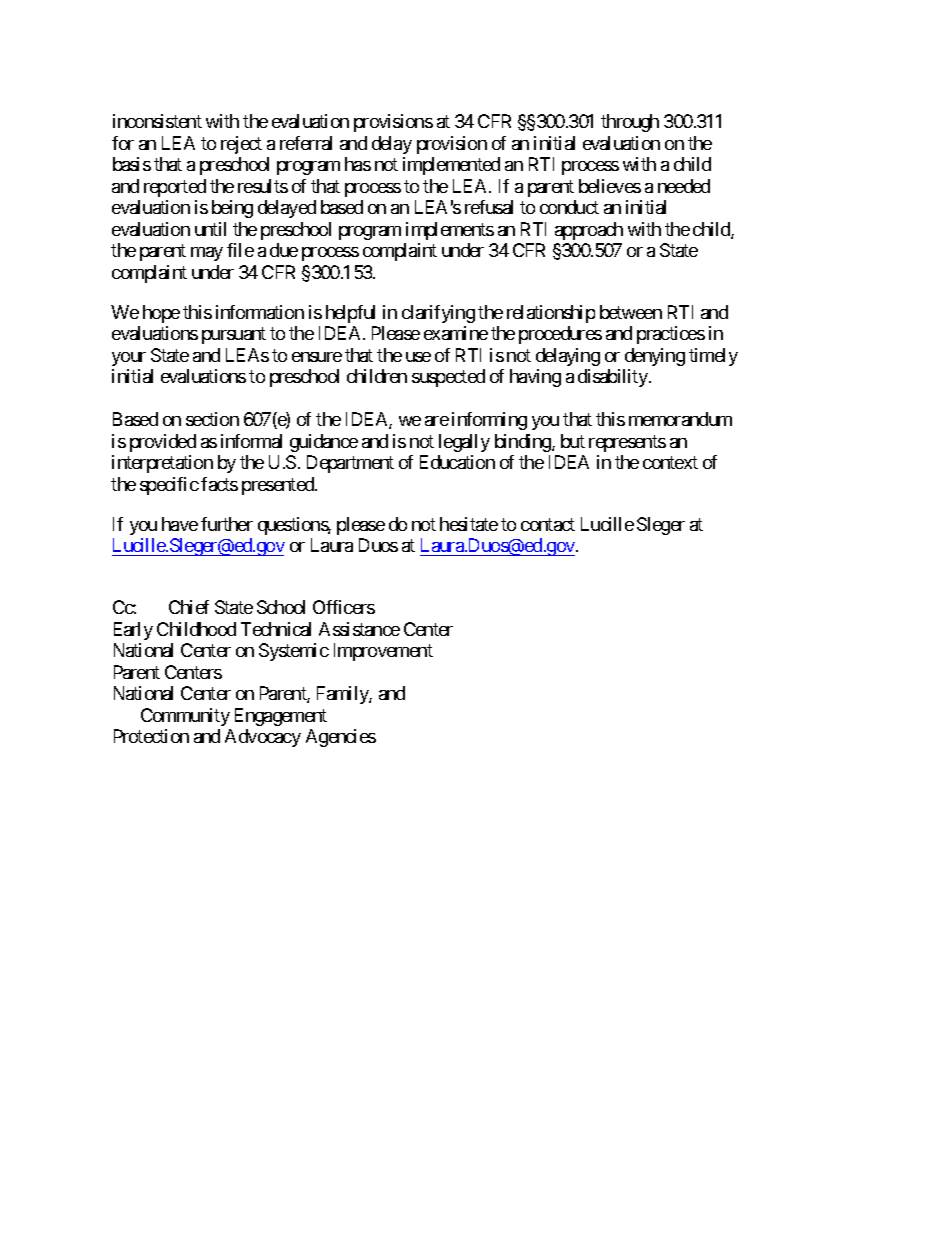  Describe the element at coordinates (341, 738) in the page. I see `Agencies` at that location.
